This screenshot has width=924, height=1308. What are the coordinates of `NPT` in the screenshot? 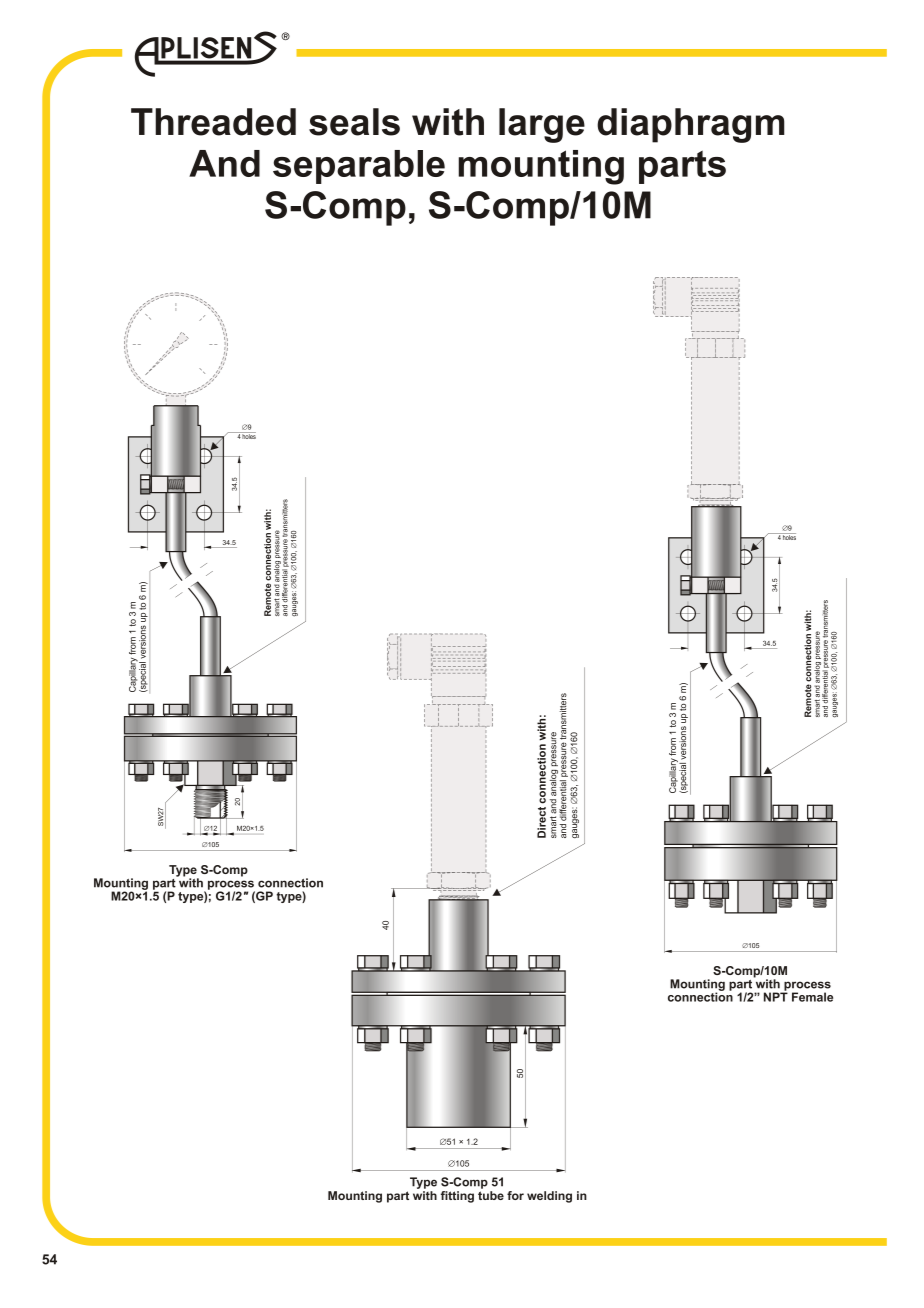 It's located at (776, 996).
